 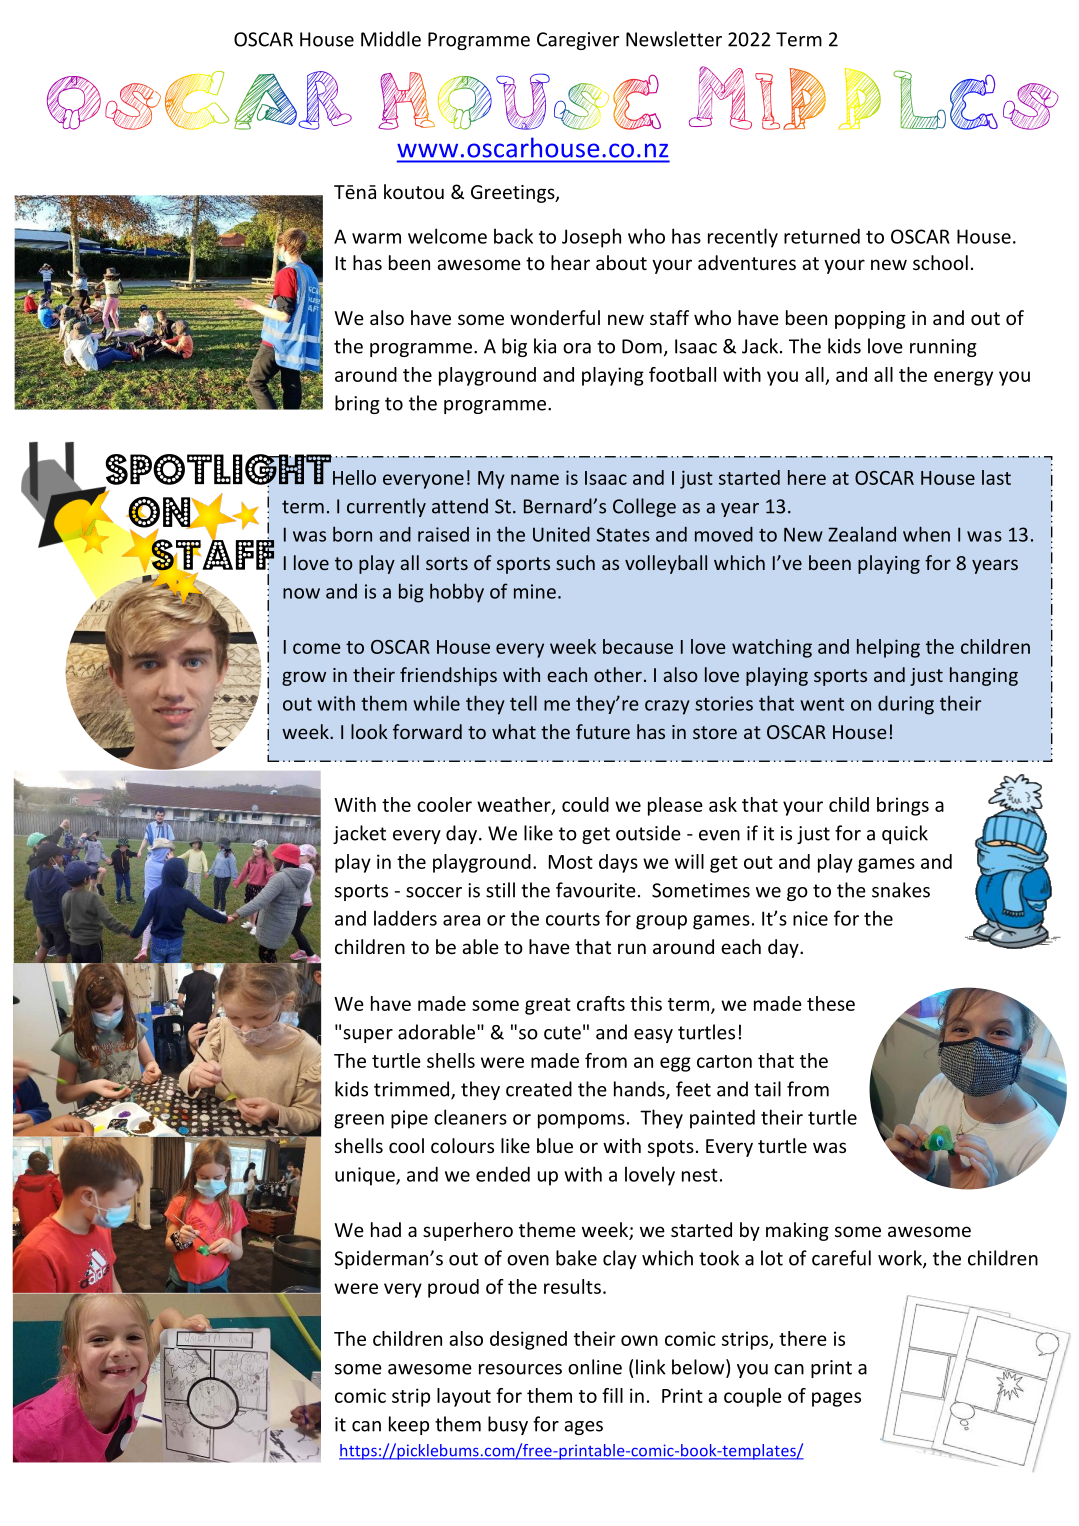 What do you see at coordinates (391, 39) in the image?
I see `Middle` at bounding box center [391, 39].
